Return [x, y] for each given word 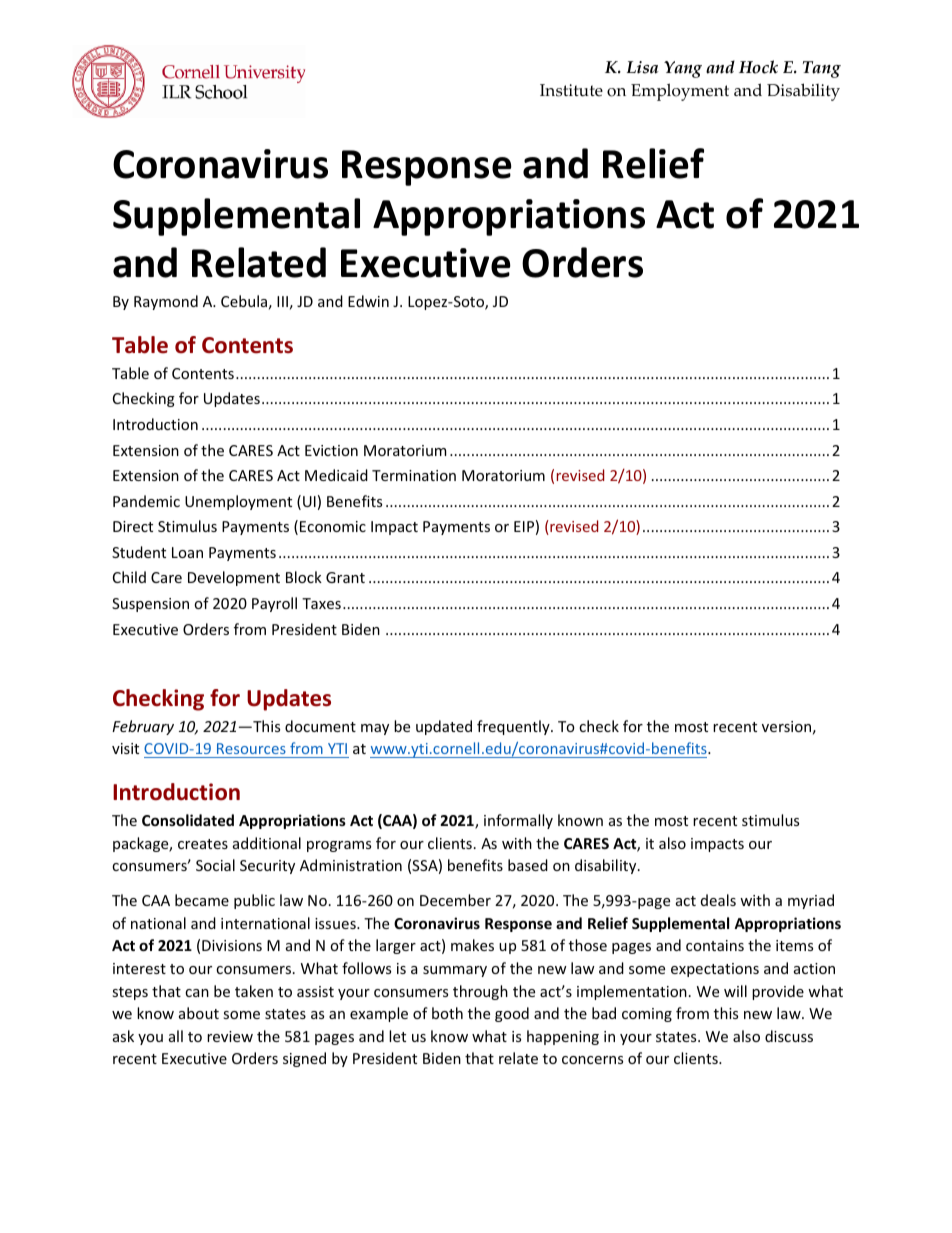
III [282, 301]
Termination [414, 475]
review [230, 1036]
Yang [683, 69]
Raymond [166, 302]
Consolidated [188, 820]
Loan [187, 552]
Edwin [368, 301]
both [447, 1013]
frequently [514, 727]
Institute [571, 90]
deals [718, 900]
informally [518, 821]
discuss [789, 1036]
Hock [758, 67]
